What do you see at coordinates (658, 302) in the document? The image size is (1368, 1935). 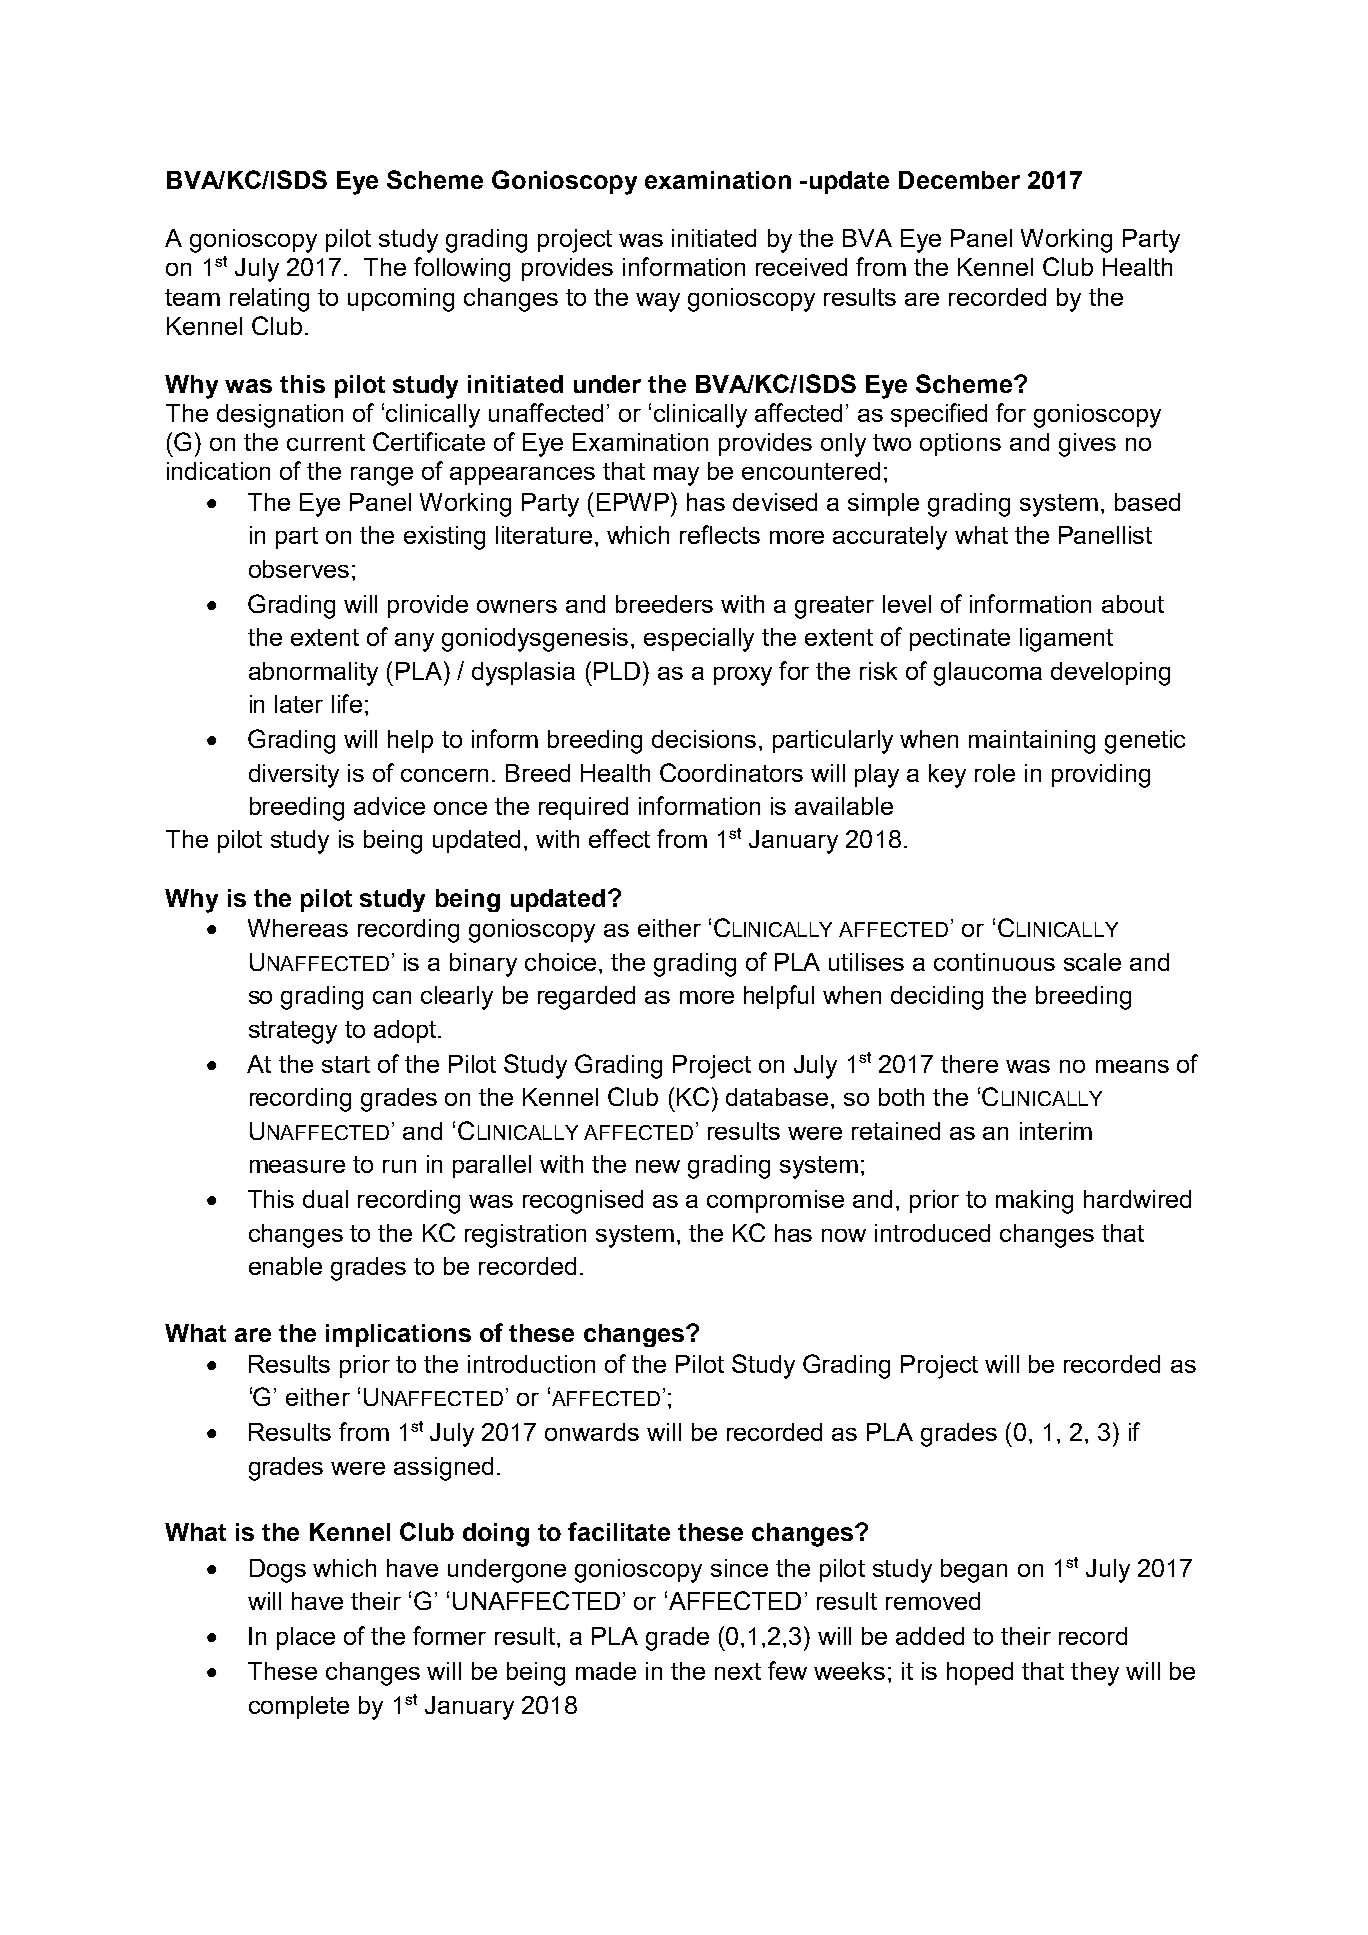 I see `way` at bounding box center [658, 302].
